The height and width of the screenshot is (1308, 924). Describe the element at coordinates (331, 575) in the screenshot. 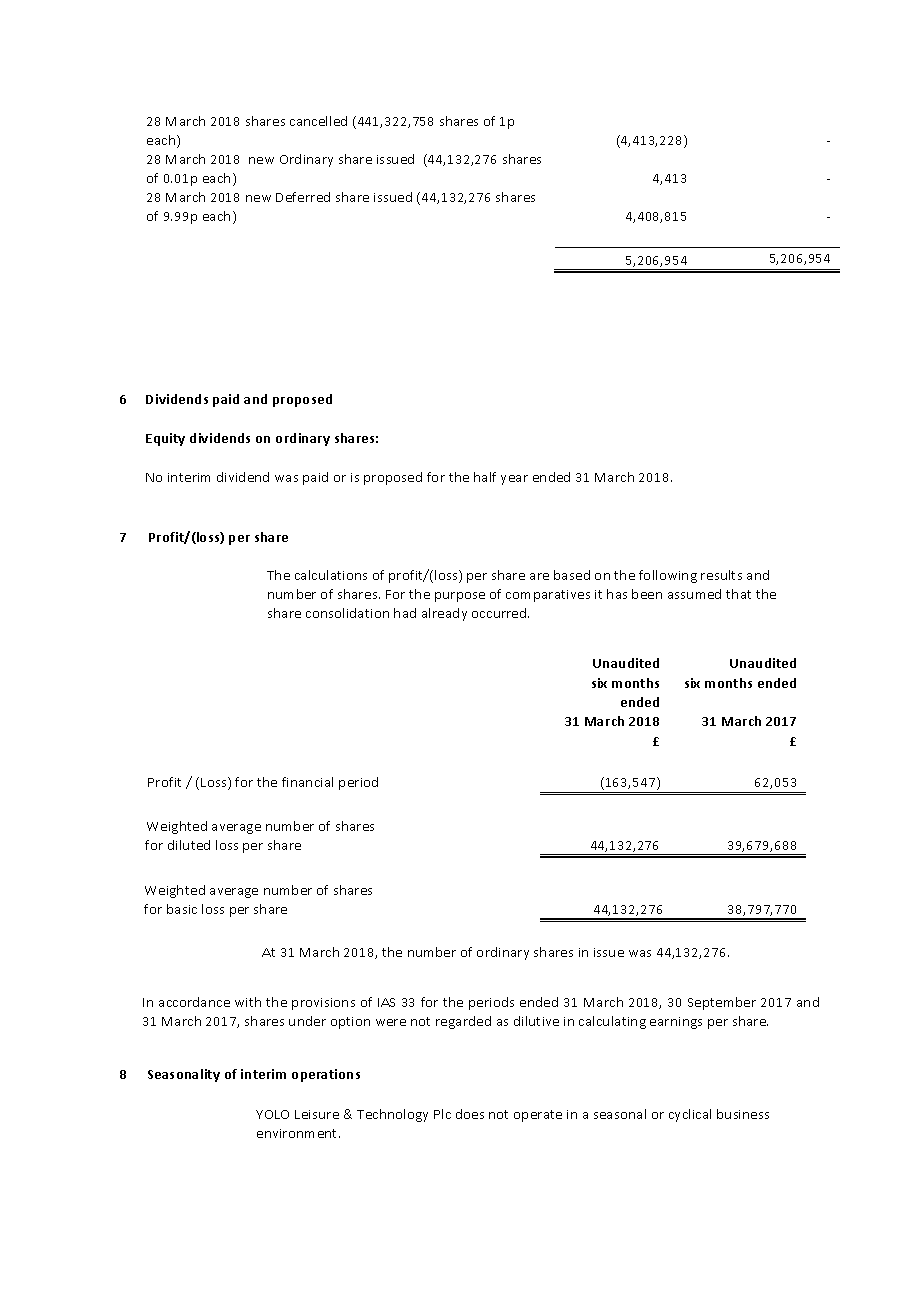

I see `calculations` at that location.
